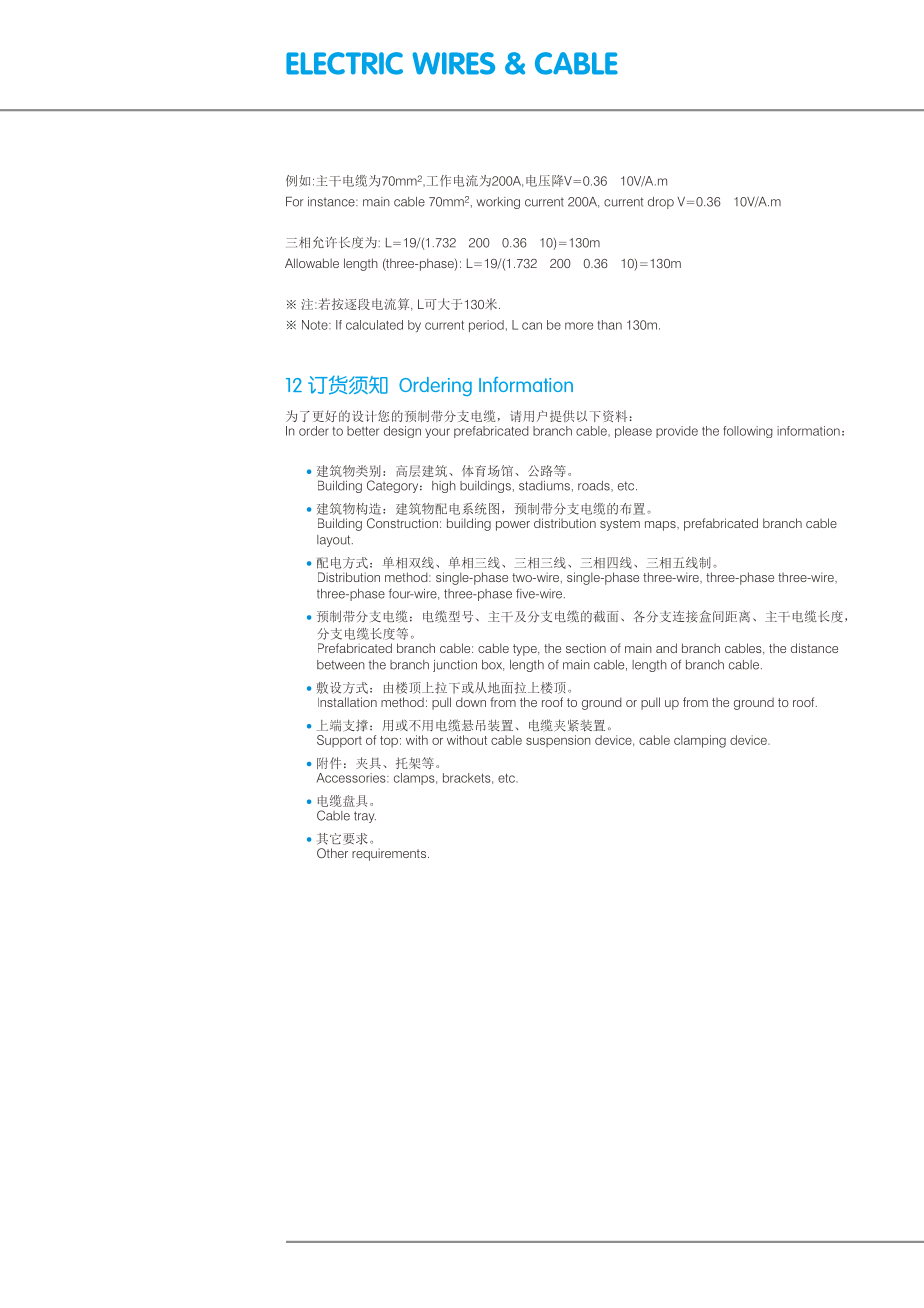  Describe the element at coordinates (498, 203) in the screenshot. I see `working` at that location.
